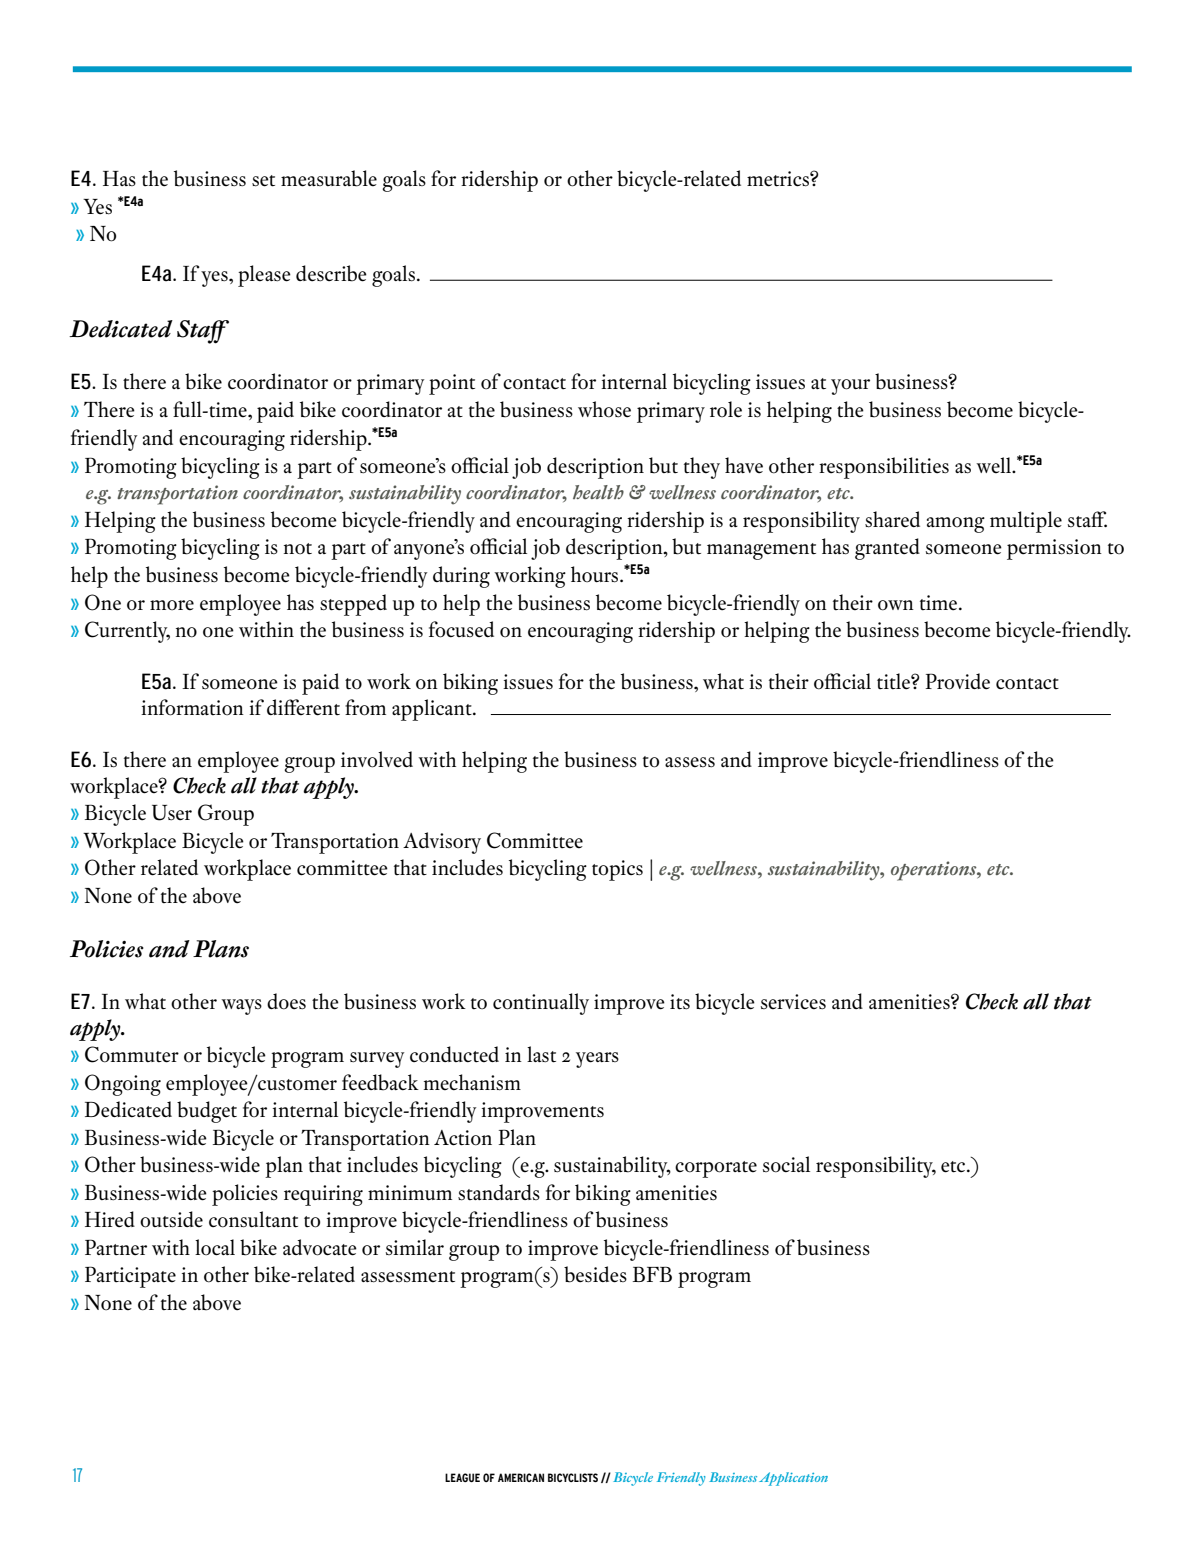  I want to click on set, so click(263, 181).
